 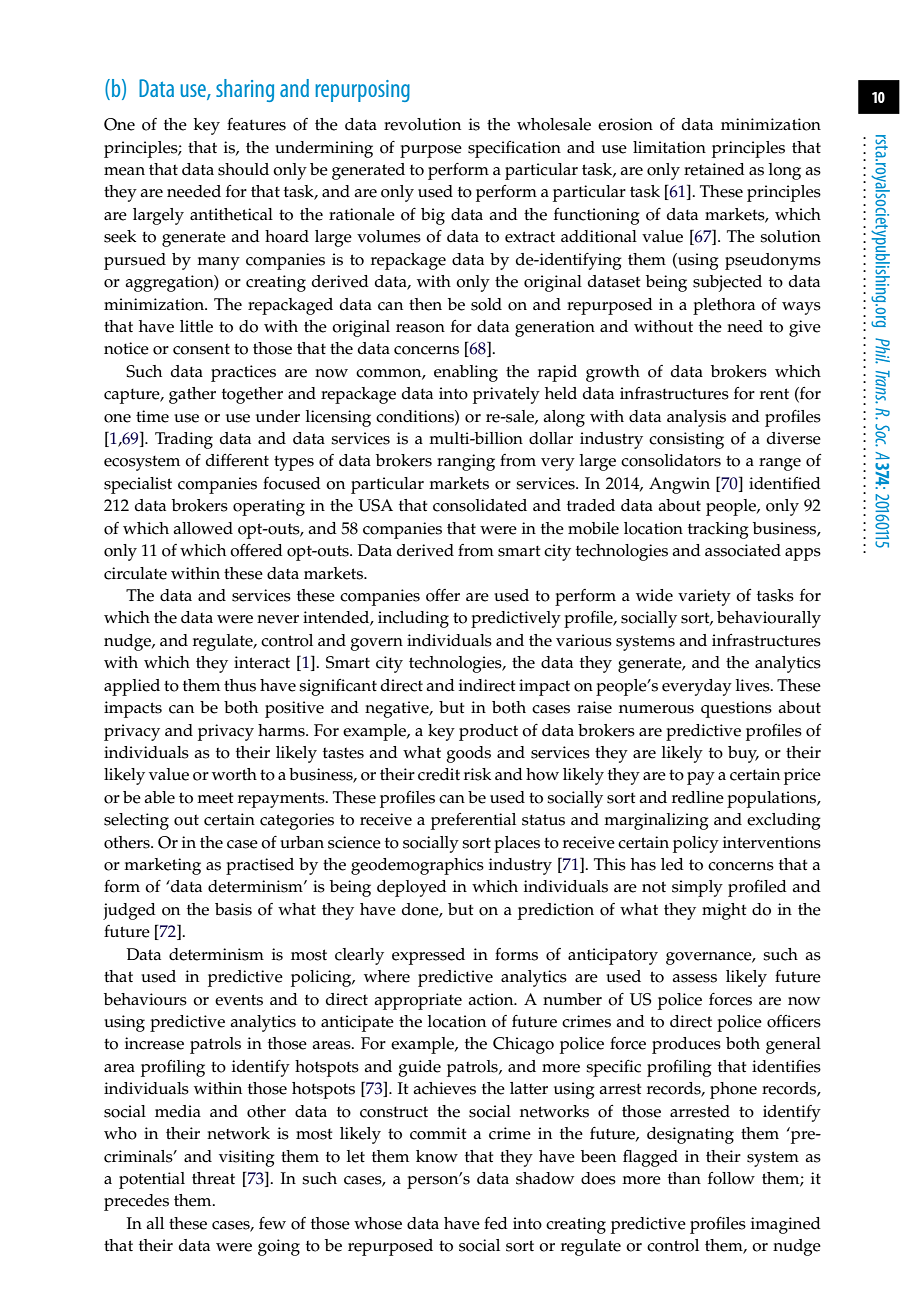 I want to click on consent, so click(x=201, y=349).
